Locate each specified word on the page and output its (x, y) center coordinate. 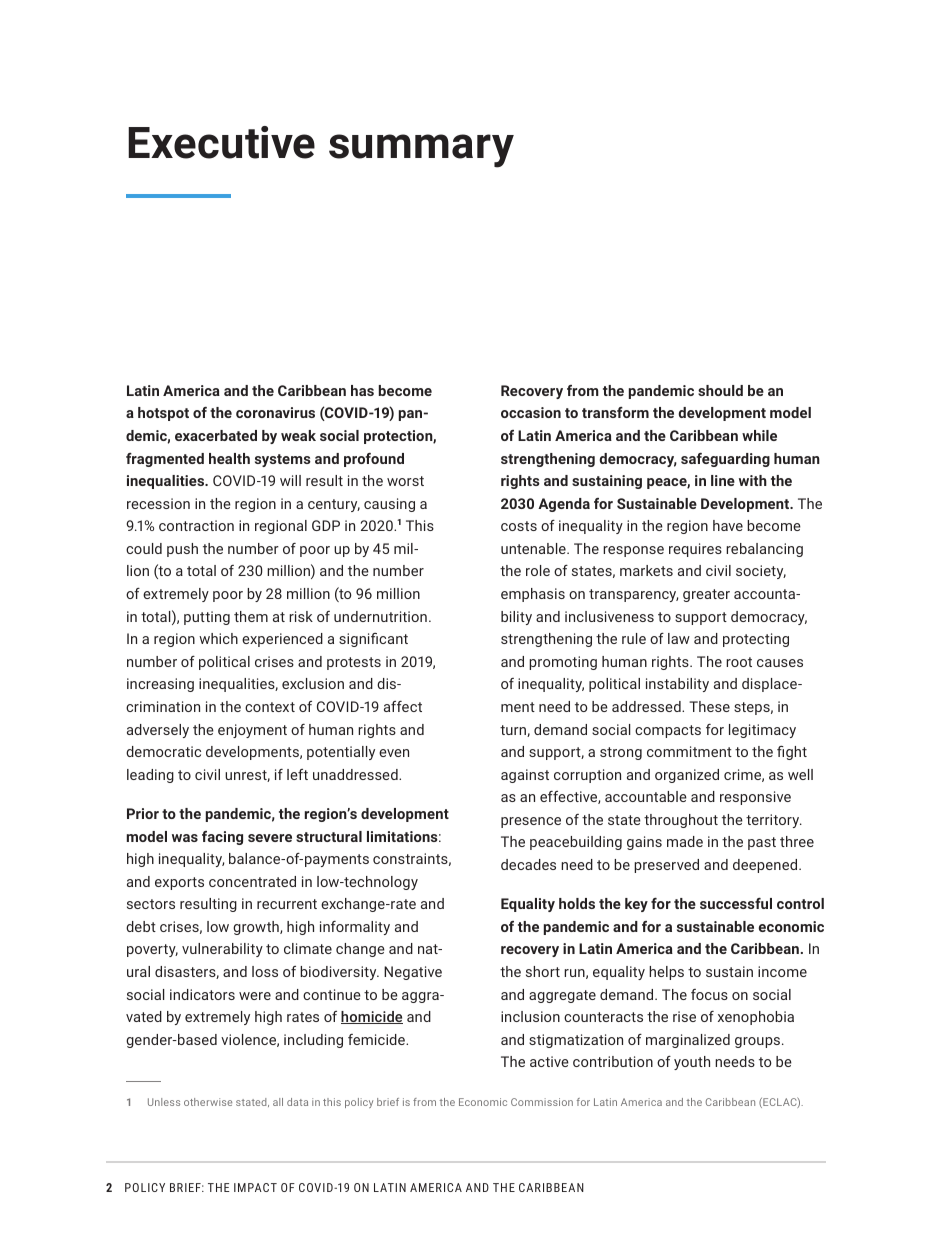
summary (421, 151)
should (720, 390)
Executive (221, 142)
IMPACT (255, 1187)
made (685, 841)
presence (531, 822)
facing (222, 838)
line (723, 480)
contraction (196, 525)
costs (519, 526)
